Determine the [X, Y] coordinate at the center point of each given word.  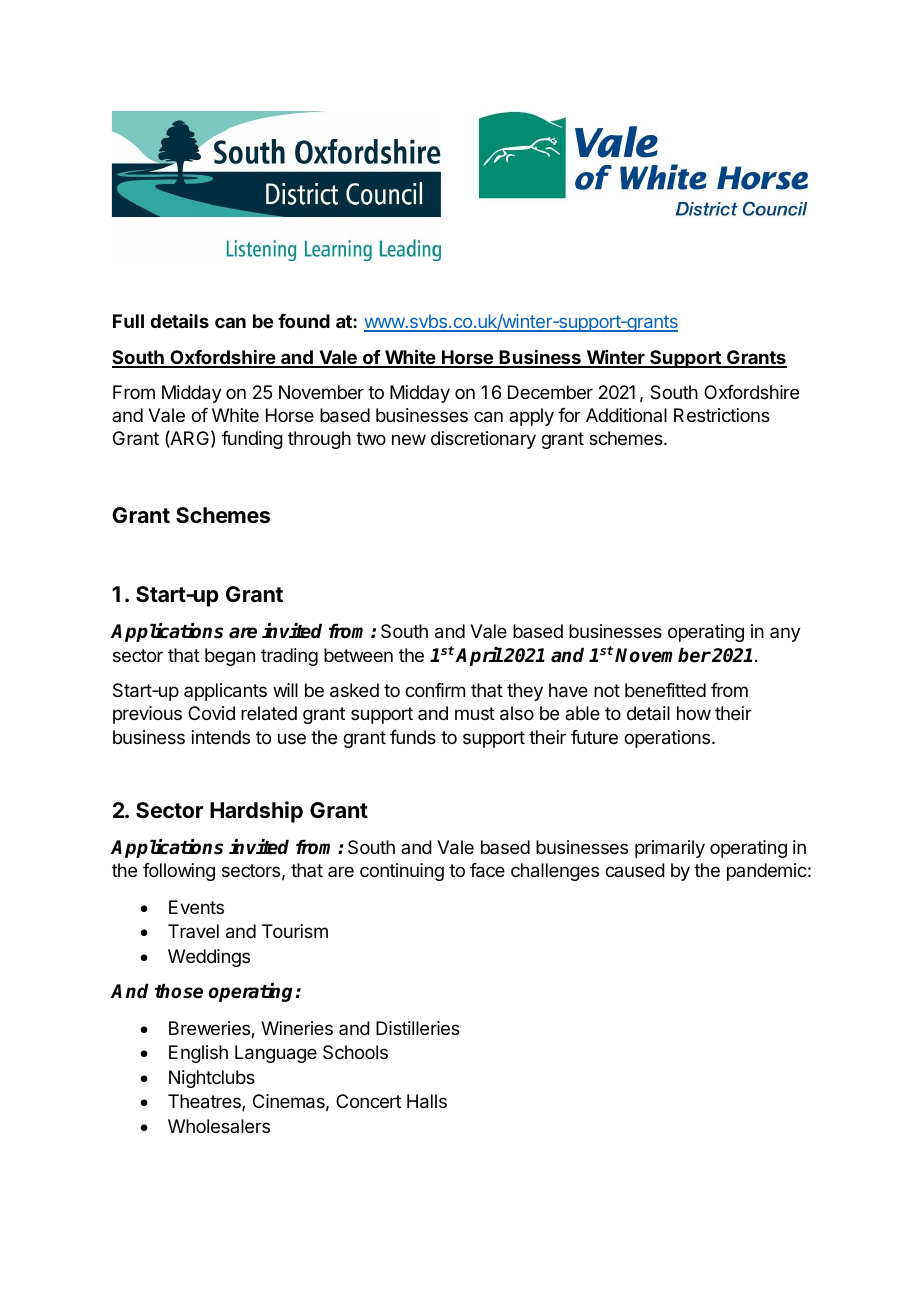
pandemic [767, 872]
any [785, 634]
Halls [427, 1101]
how [694, 713]
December [550, 392]
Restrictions [722, 415]
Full [128, 321]
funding [252, 440]
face [487, 870]
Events [196, 907]
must [475, 713]
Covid [211, 713]
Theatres [205, 1102]
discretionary [483, 440]
